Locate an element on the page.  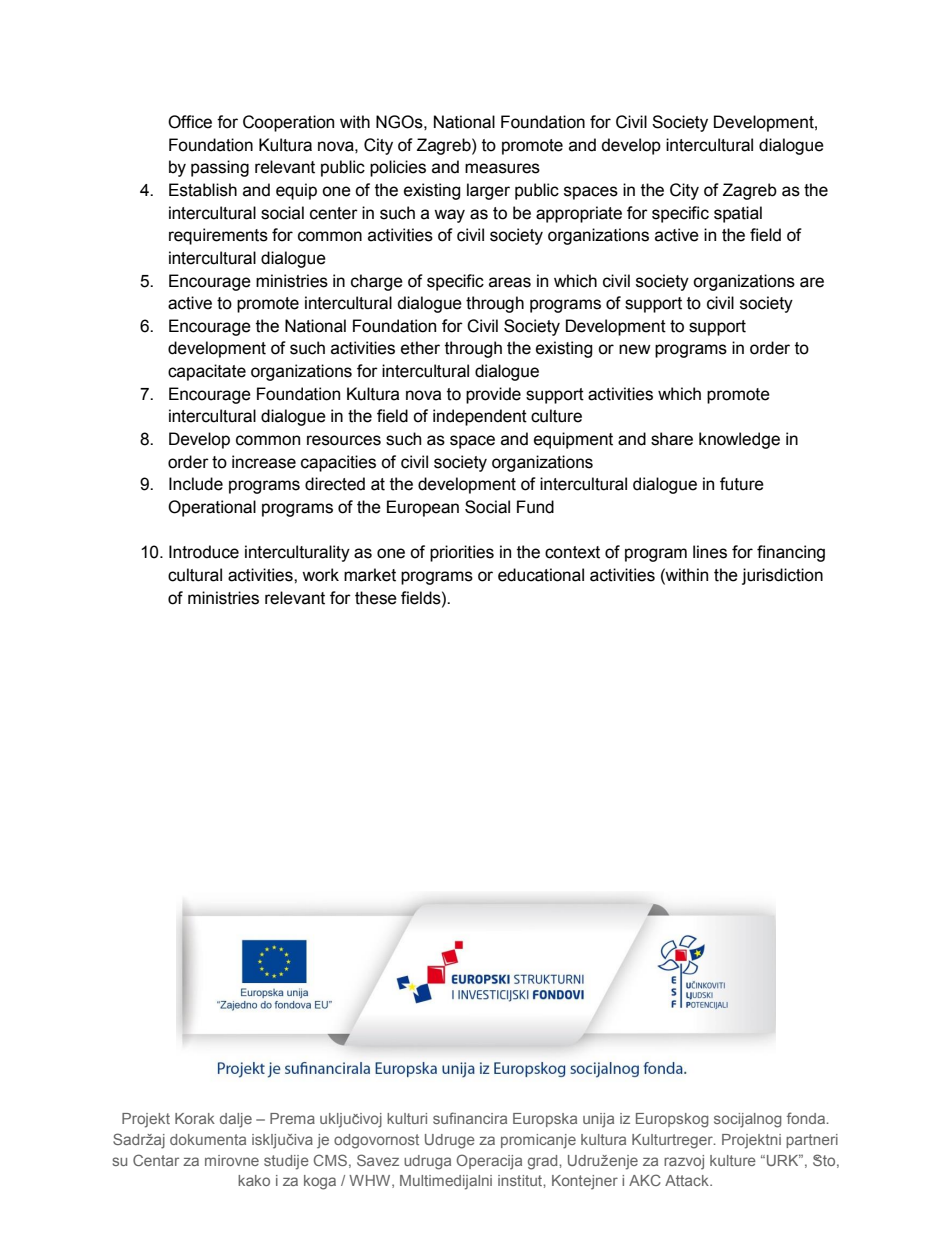
work is located at coordinates (320, 575).
